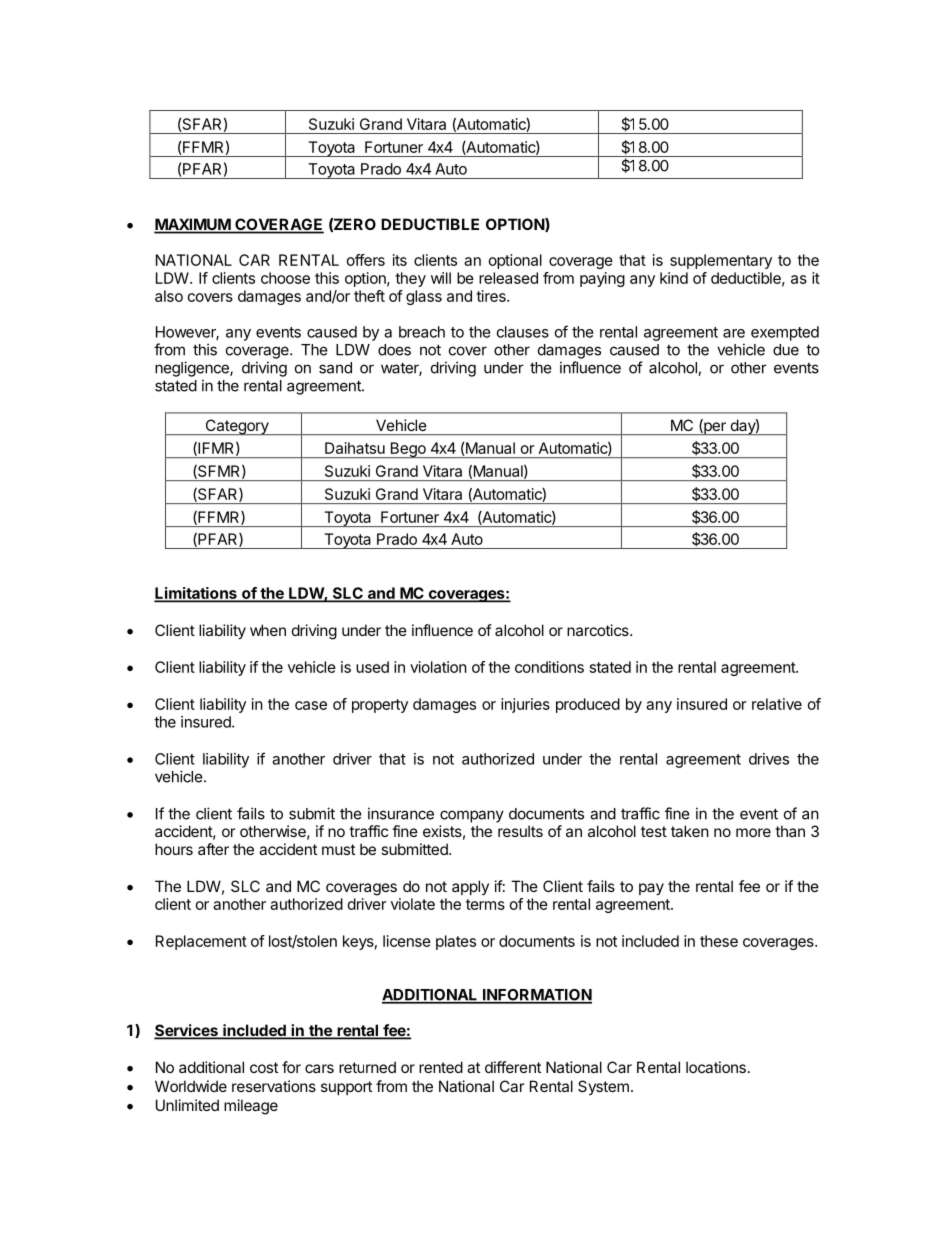  What do you see at coordinates (196, 594) in the screenshot?
I see `Limitations` at bounding box center [196, 594].
